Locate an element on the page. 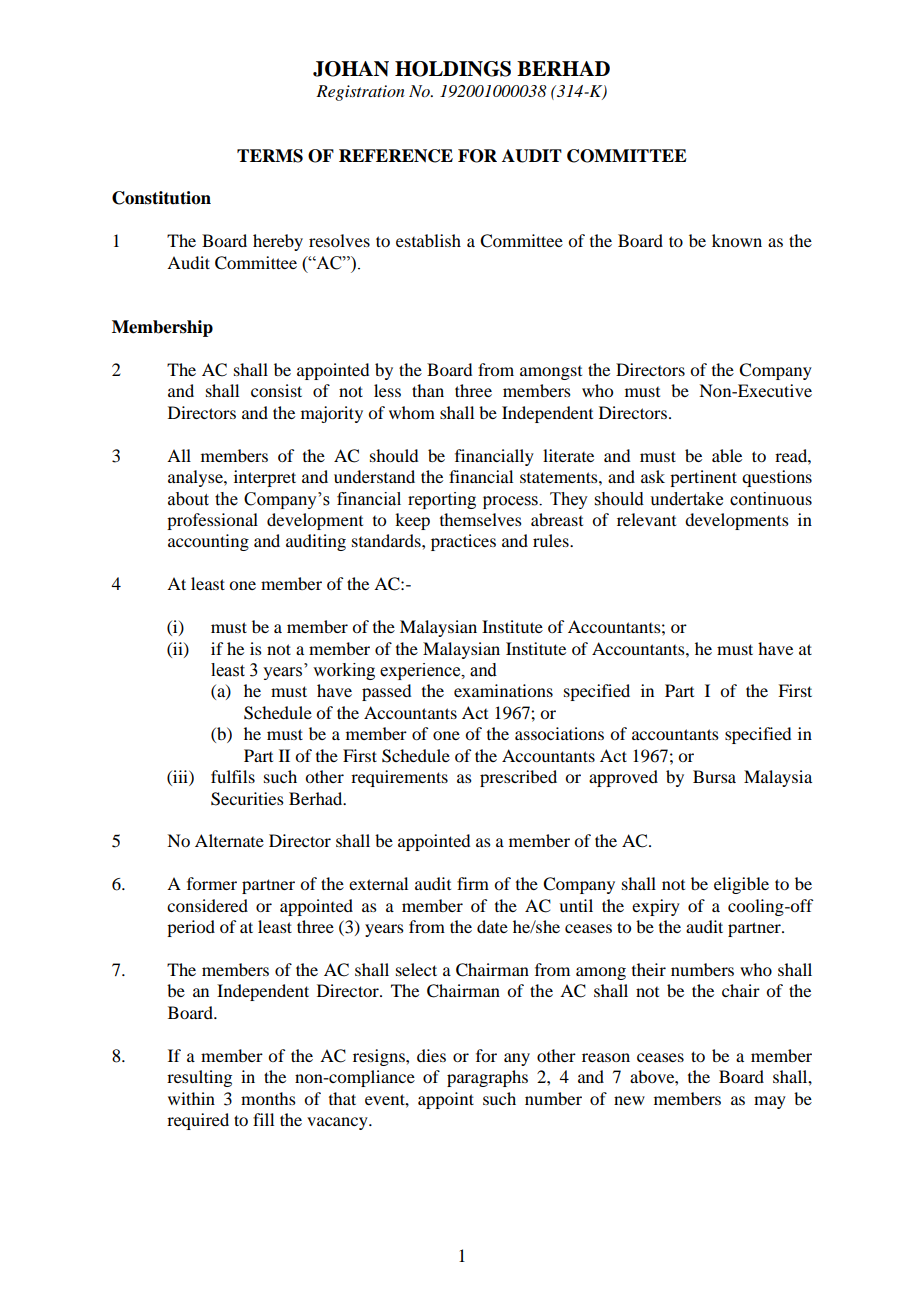  known is located at coordinates (737, 240).
